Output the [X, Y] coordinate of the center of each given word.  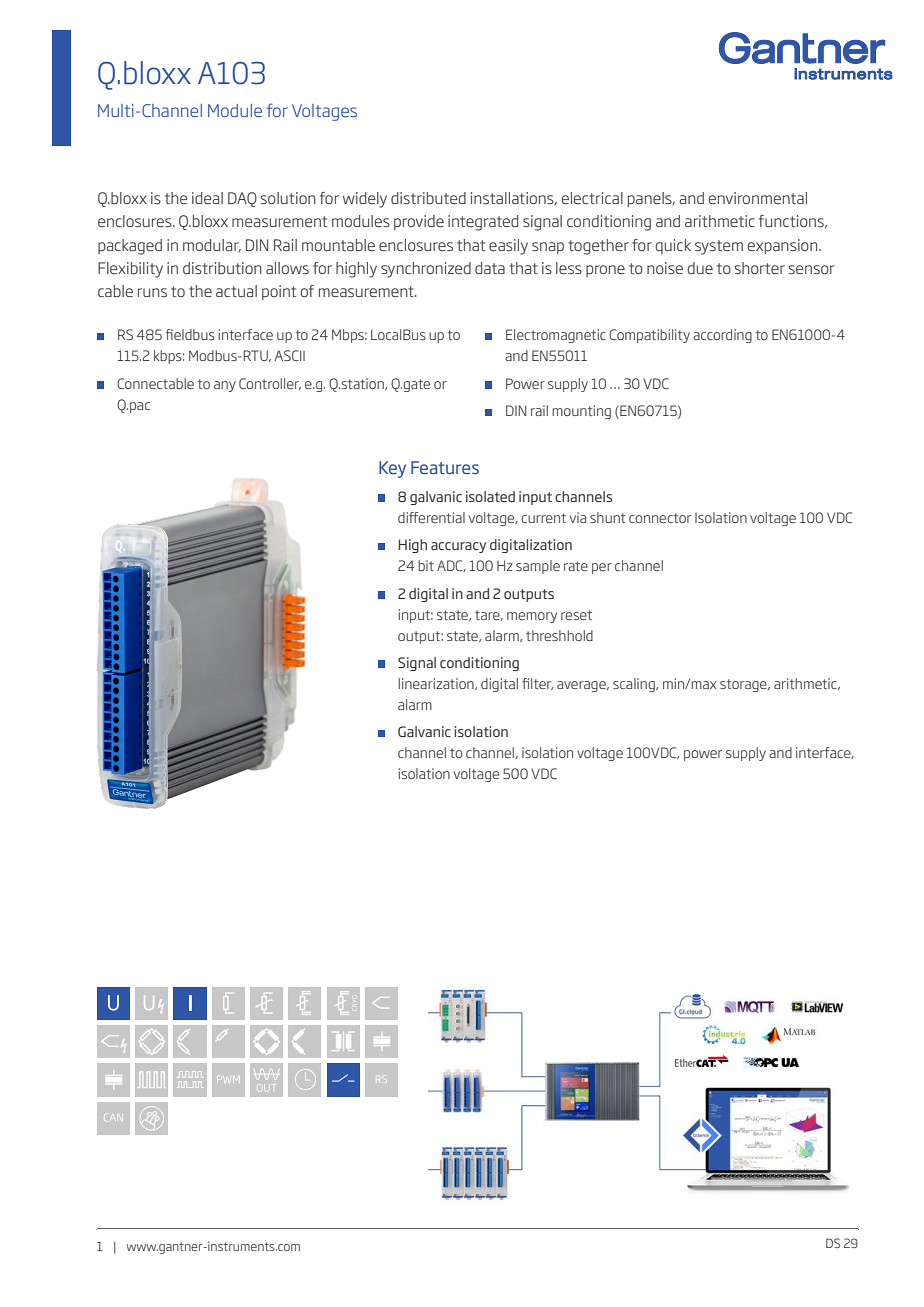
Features [445, 467]
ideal [207, 198]
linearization [437, 684]
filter [537, 684]
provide [419, 222]
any [225, 386]
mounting [581, 412]
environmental [758, 198]
